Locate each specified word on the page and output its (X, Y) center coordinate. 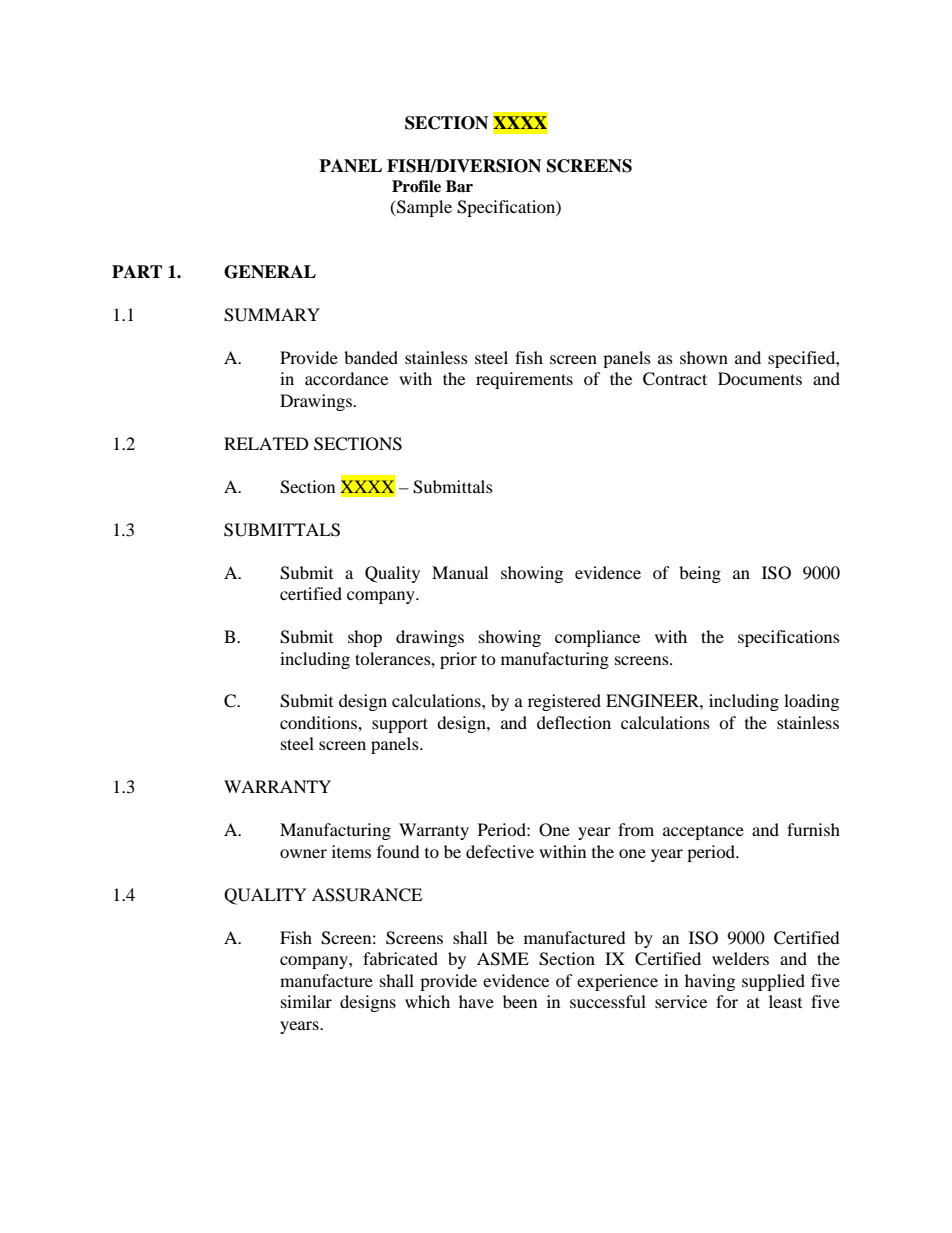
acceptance (703, 832)
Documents (760, 378)
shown (704, 357)
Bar (459, 186)
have (476, 1001)
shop (365, 638)
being (700, 574)
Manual (460, 572)
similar (306, 1001)
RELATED (266, 443)
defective (500, 851)
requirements (524, 380)
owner (303, 853)
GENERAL (270, 272)
